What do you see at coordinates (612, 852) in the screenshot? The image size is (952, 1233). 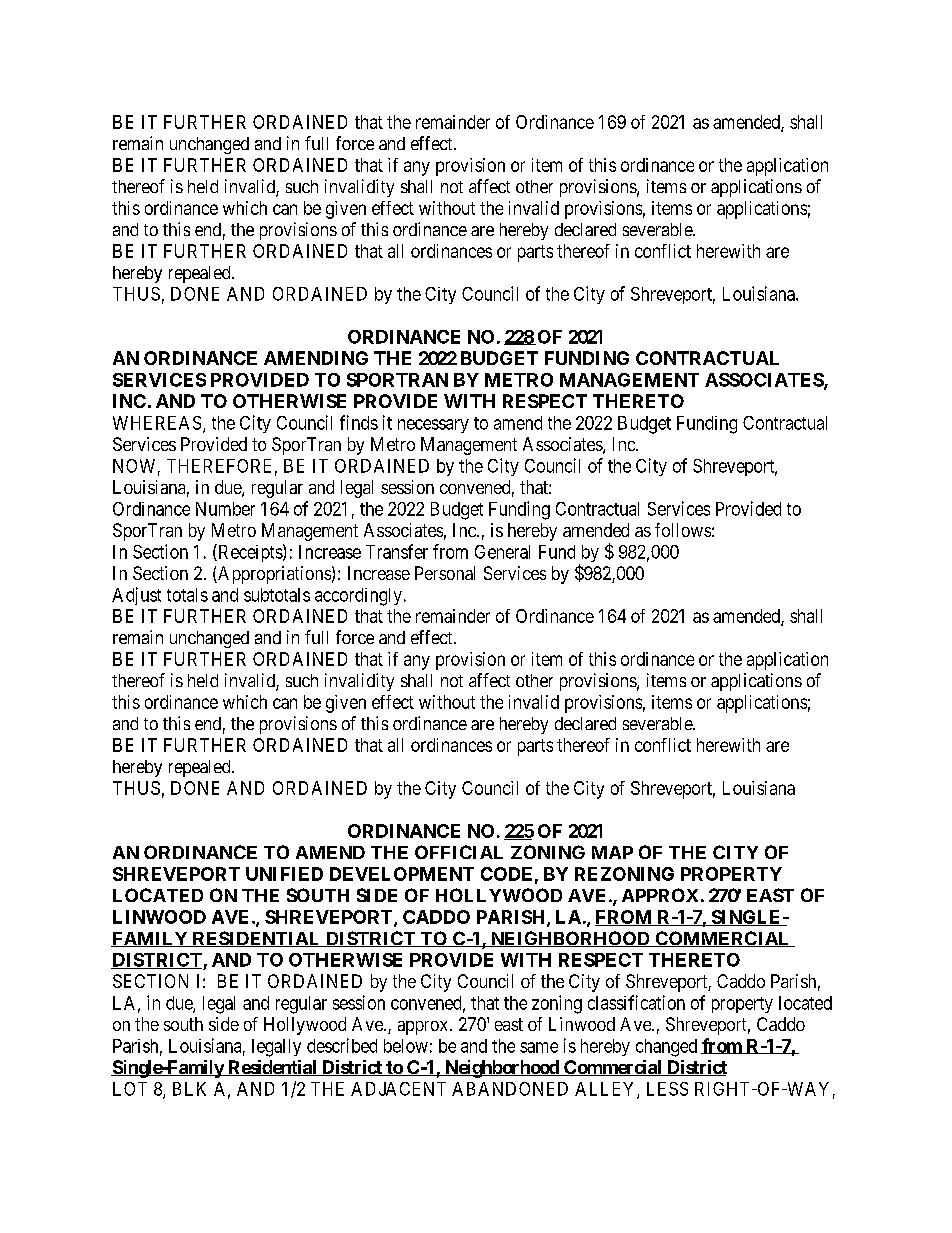 I see `MAP` at bounding box center [612, 852].
